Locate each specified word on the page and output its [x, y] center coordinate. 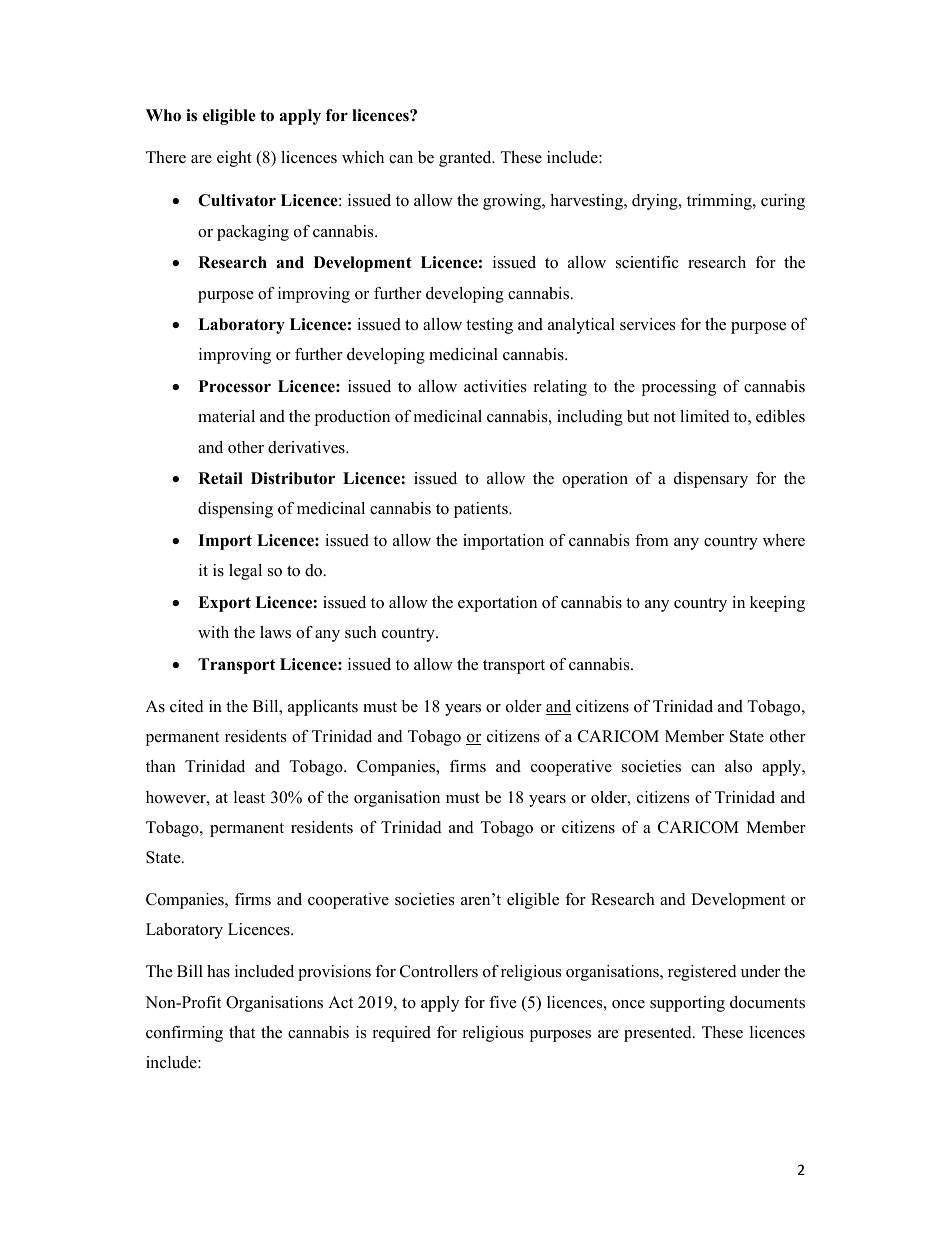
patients [482, 510]
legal [245, 572]
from [652, 540]
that [242, 1032]
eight [234, 159]
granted [466, 159]
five [503, 1002]
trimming [720, 202]
